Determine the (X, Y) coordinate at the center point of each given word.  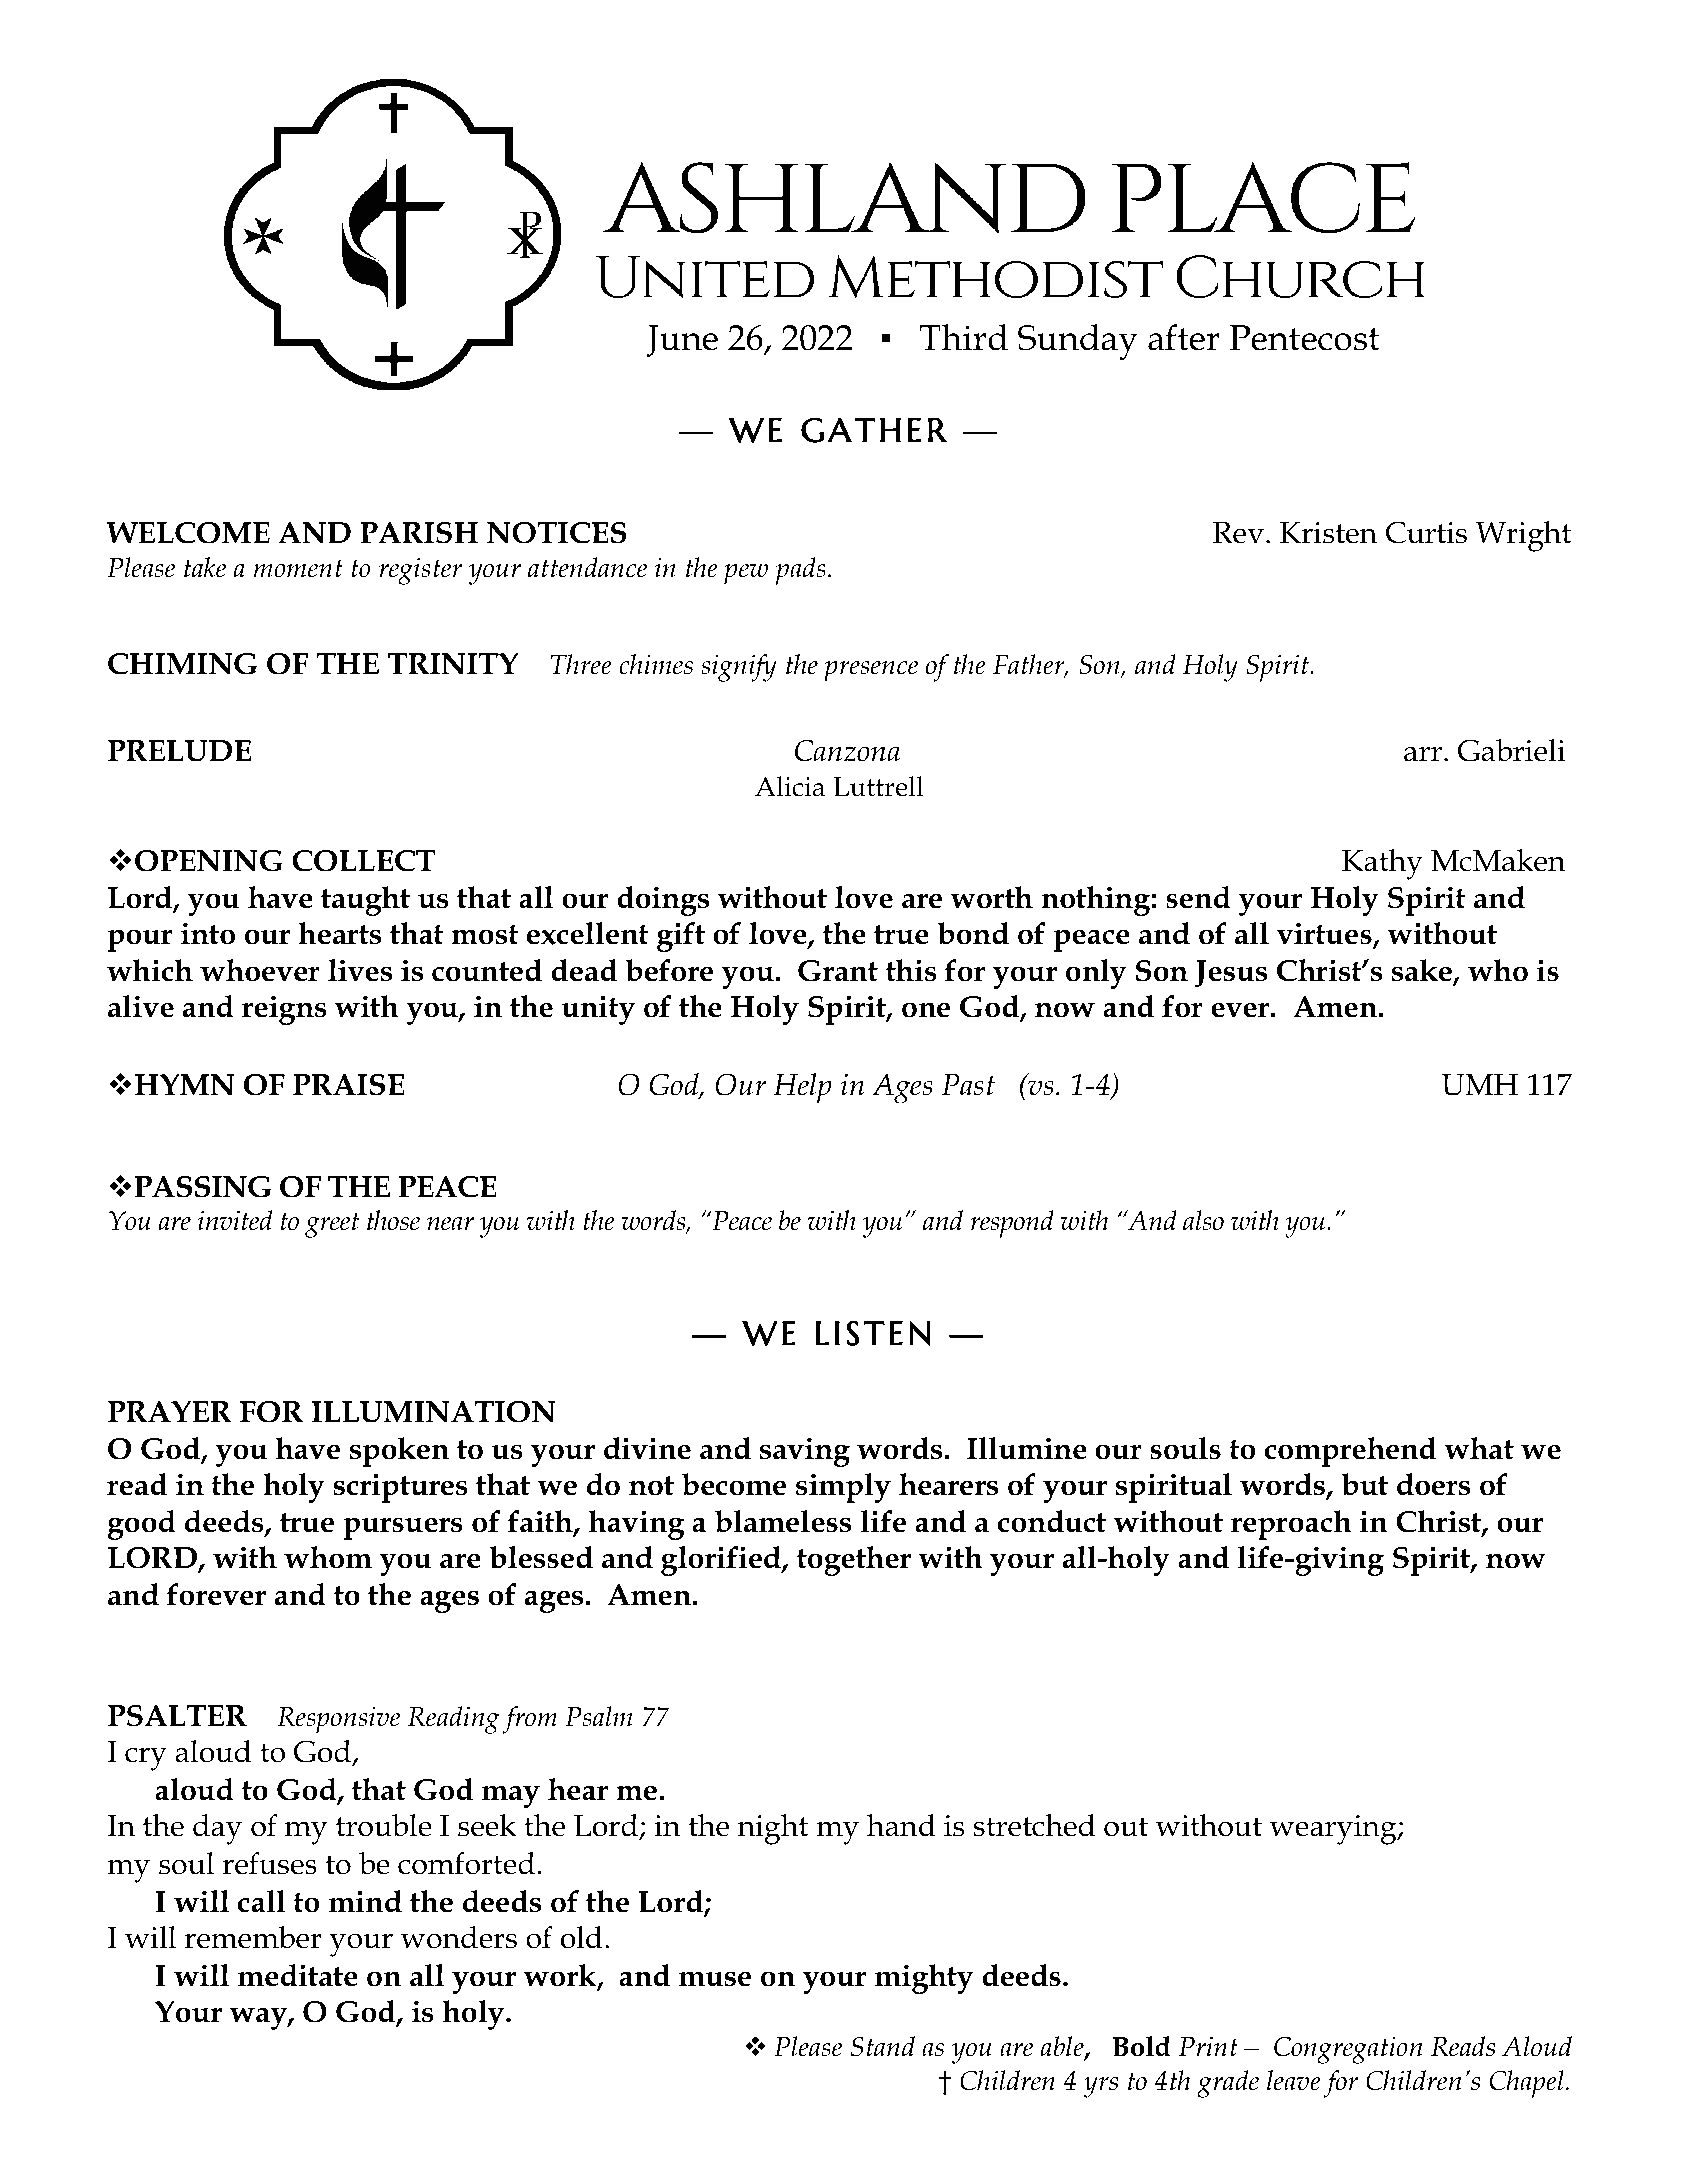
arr (1423, 754)
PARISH (419, 533)
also (1203, 1220)
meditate (298, 1975)
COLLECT (364, 861)
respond (1012, 1224)
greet (332, 1225)
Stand (883, 2046)
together (854, 1561)
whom (328, 1557)
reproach (1291, 1525)
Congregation (1348, 2050)
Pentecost (1304, 338)
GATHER (874, 430)
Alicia (790, 786)
